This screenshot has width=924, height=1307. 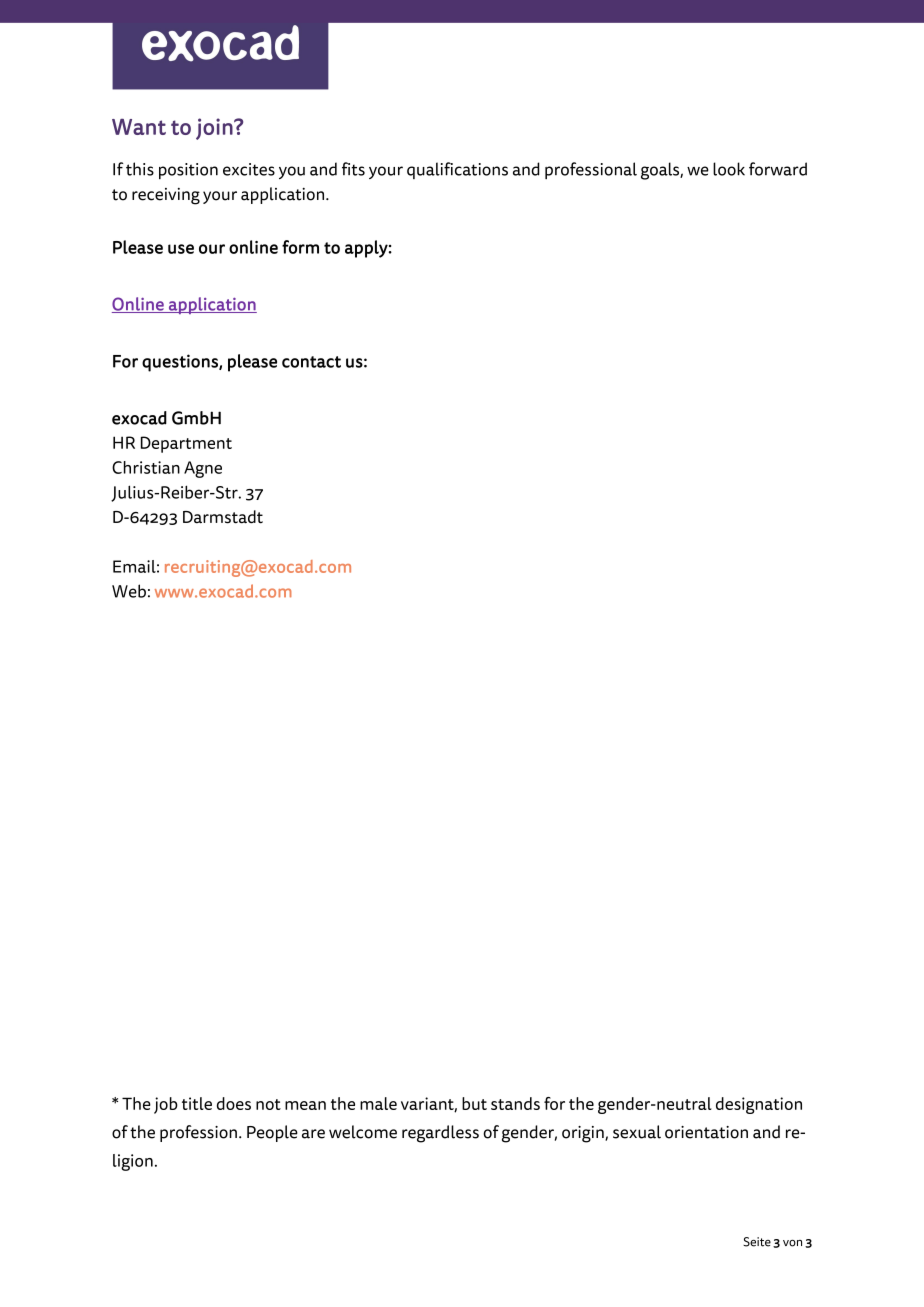 I want to click on qualifications, so click(x=457, y=170).
